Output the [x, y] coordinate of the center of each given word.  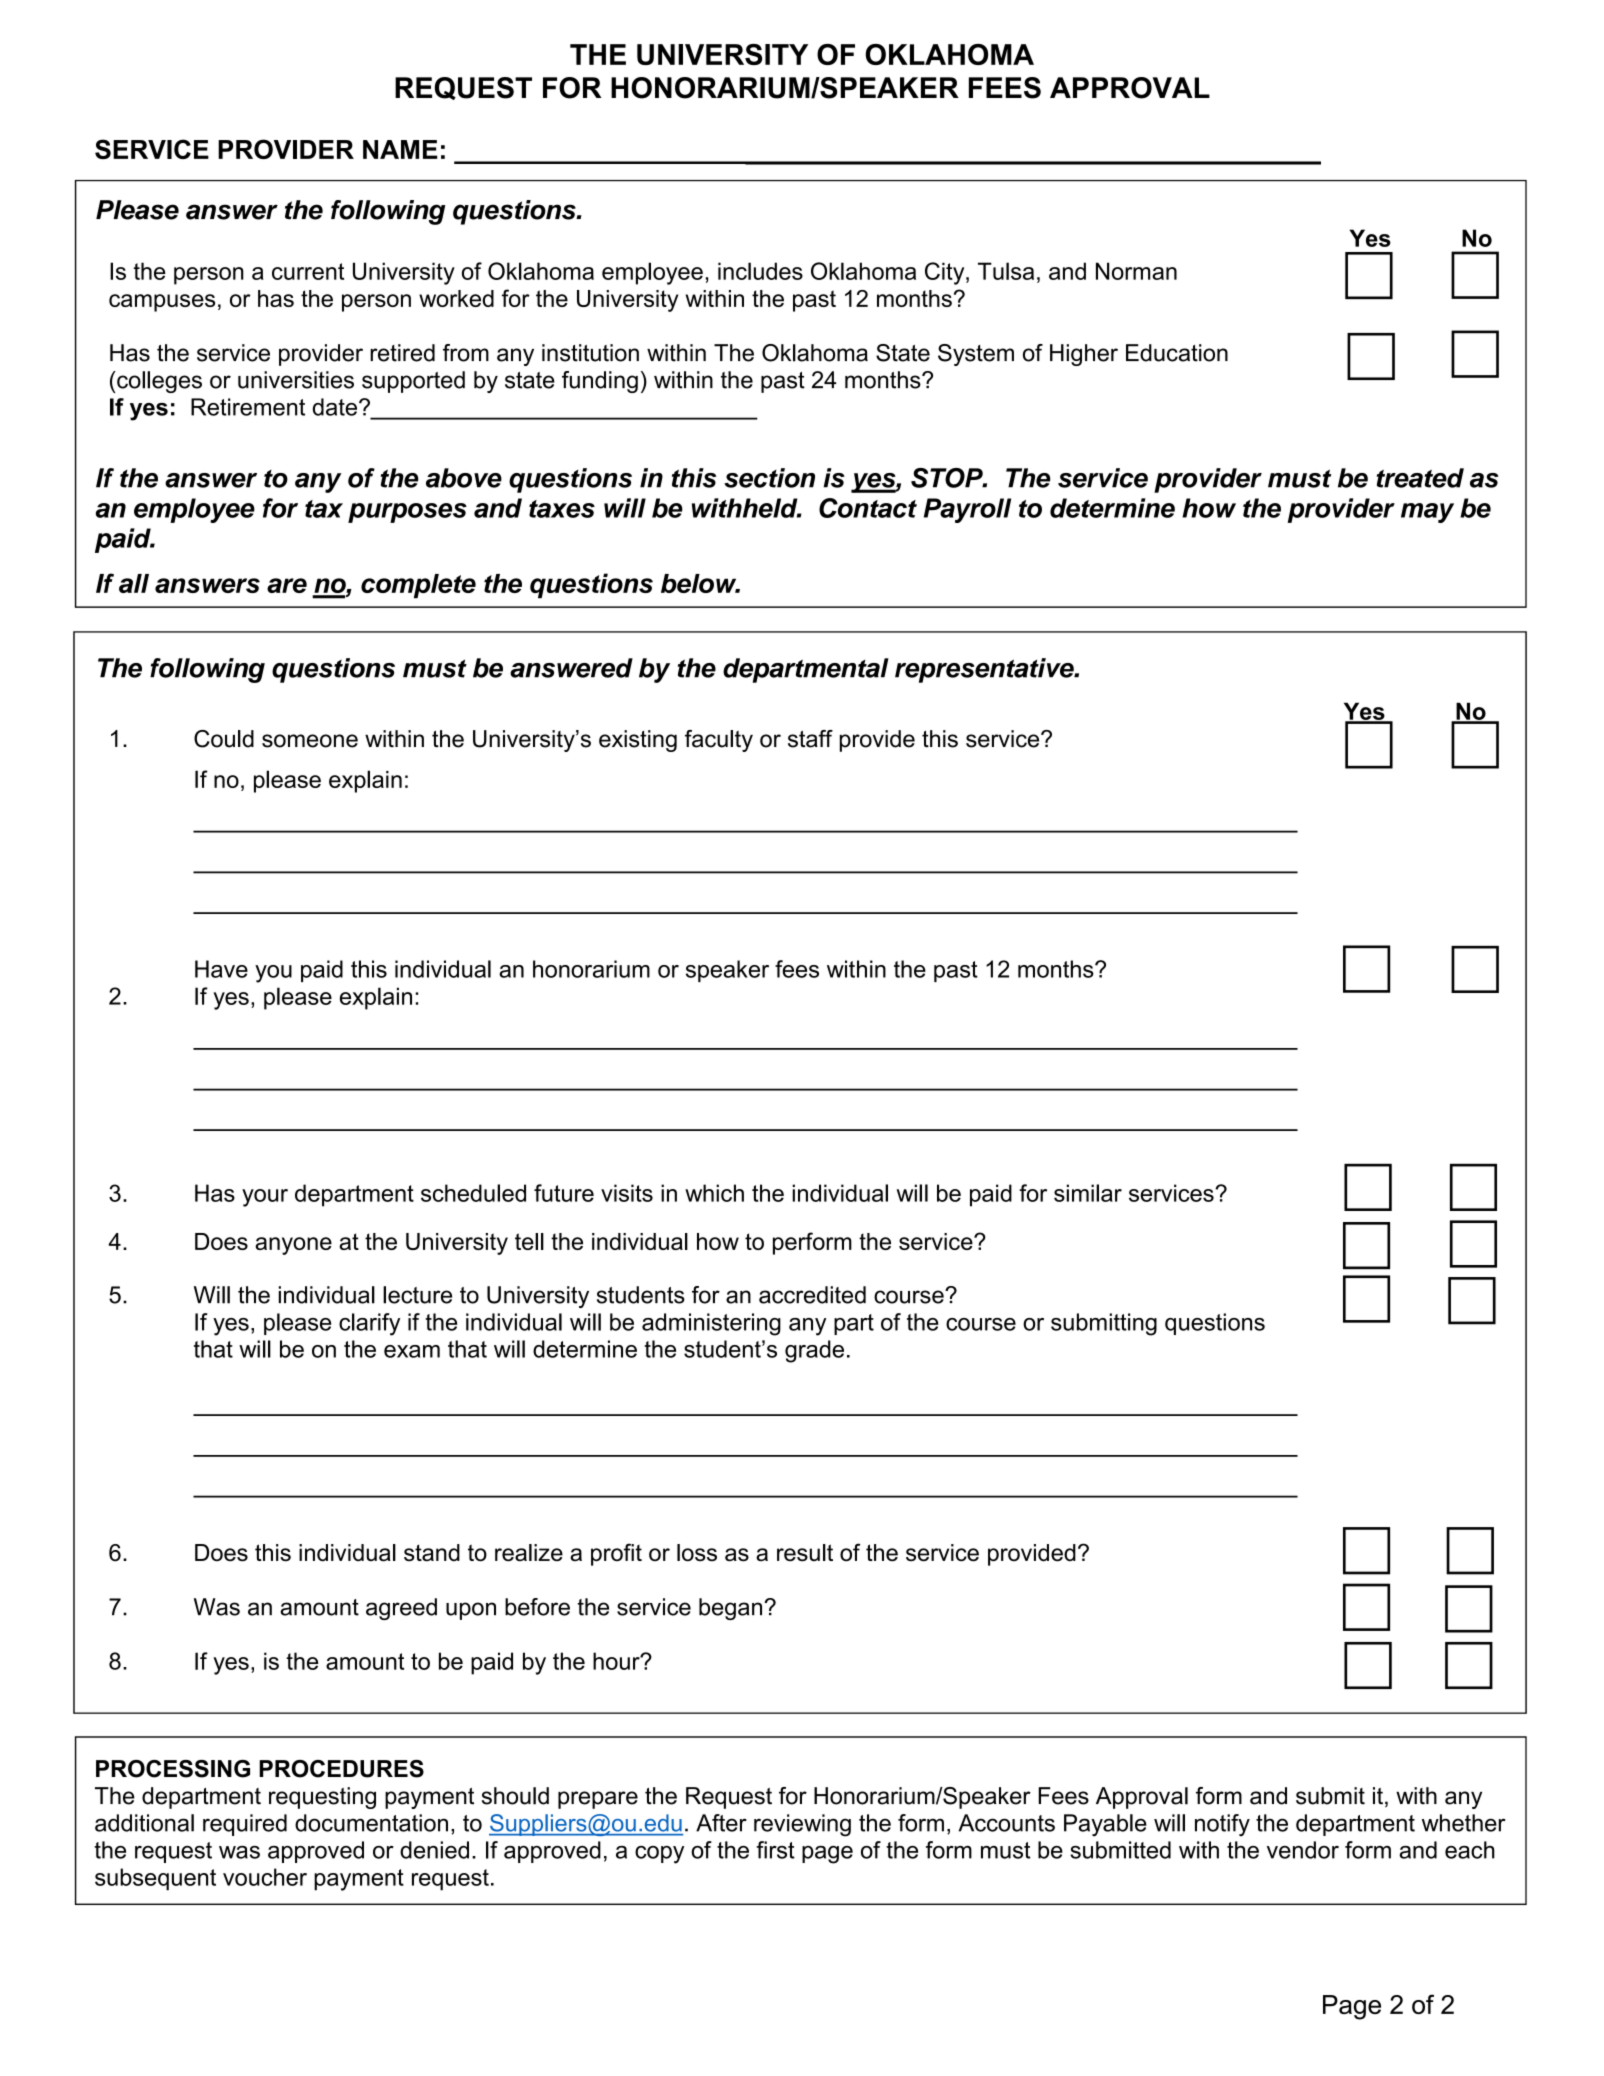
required [245, 1825]
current [308, 271]
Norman [1136, 271]
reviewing [802, 1825]
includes [760, 271]
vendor [1303, 1850]
